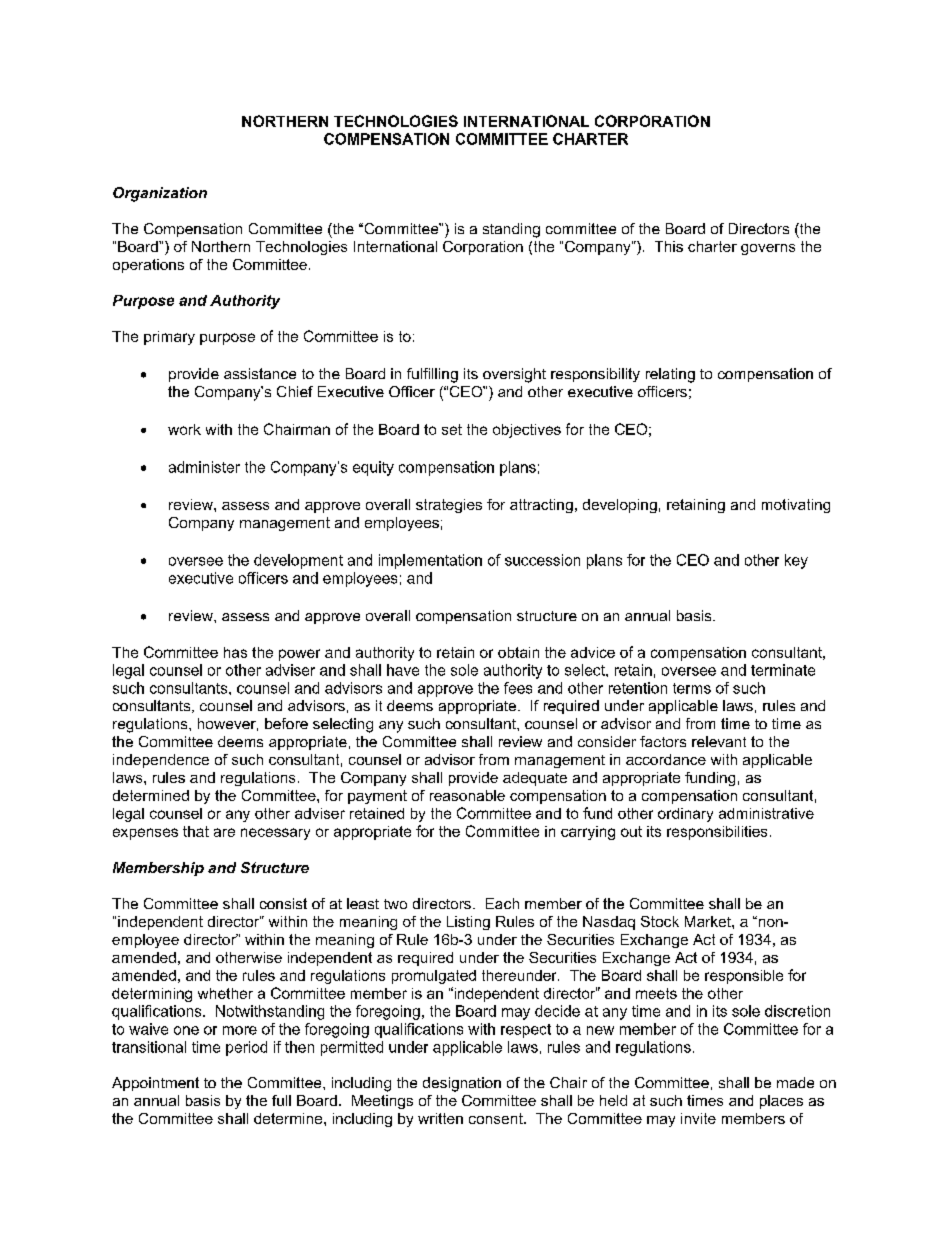 The width and height of the document is (952, 1233). I want to click on development, so click(298, 561).
